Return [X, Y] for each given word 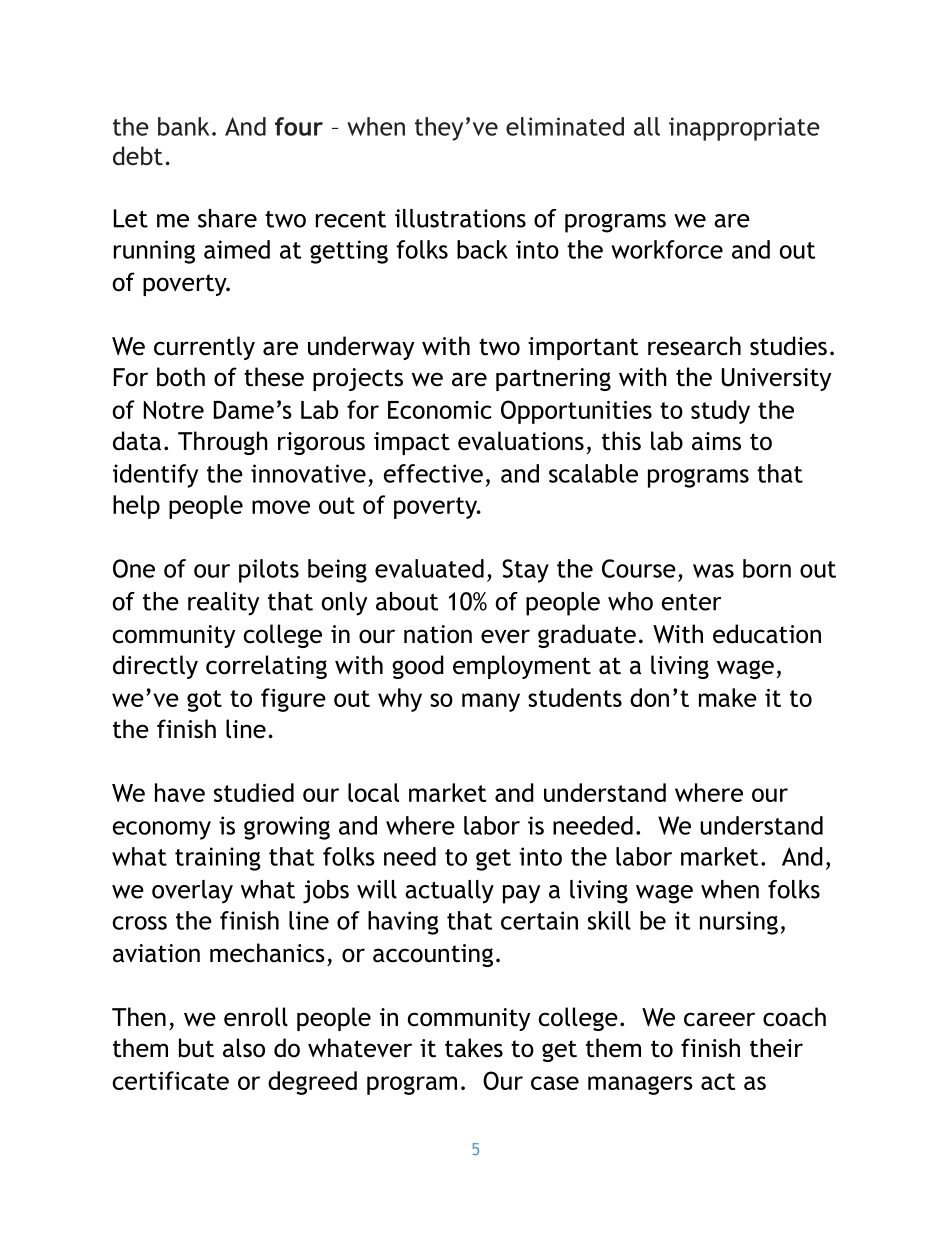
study [720, 412]
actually [449, 892]
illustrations [460, 218]
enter [692, 602]
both [181, 377]
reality [223, 604]
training [218, 859]
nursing [739, 923]
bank [183, 126]
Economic [440, 410]
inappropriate [744, 129]
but [196, 1048]
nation [438, 634]
